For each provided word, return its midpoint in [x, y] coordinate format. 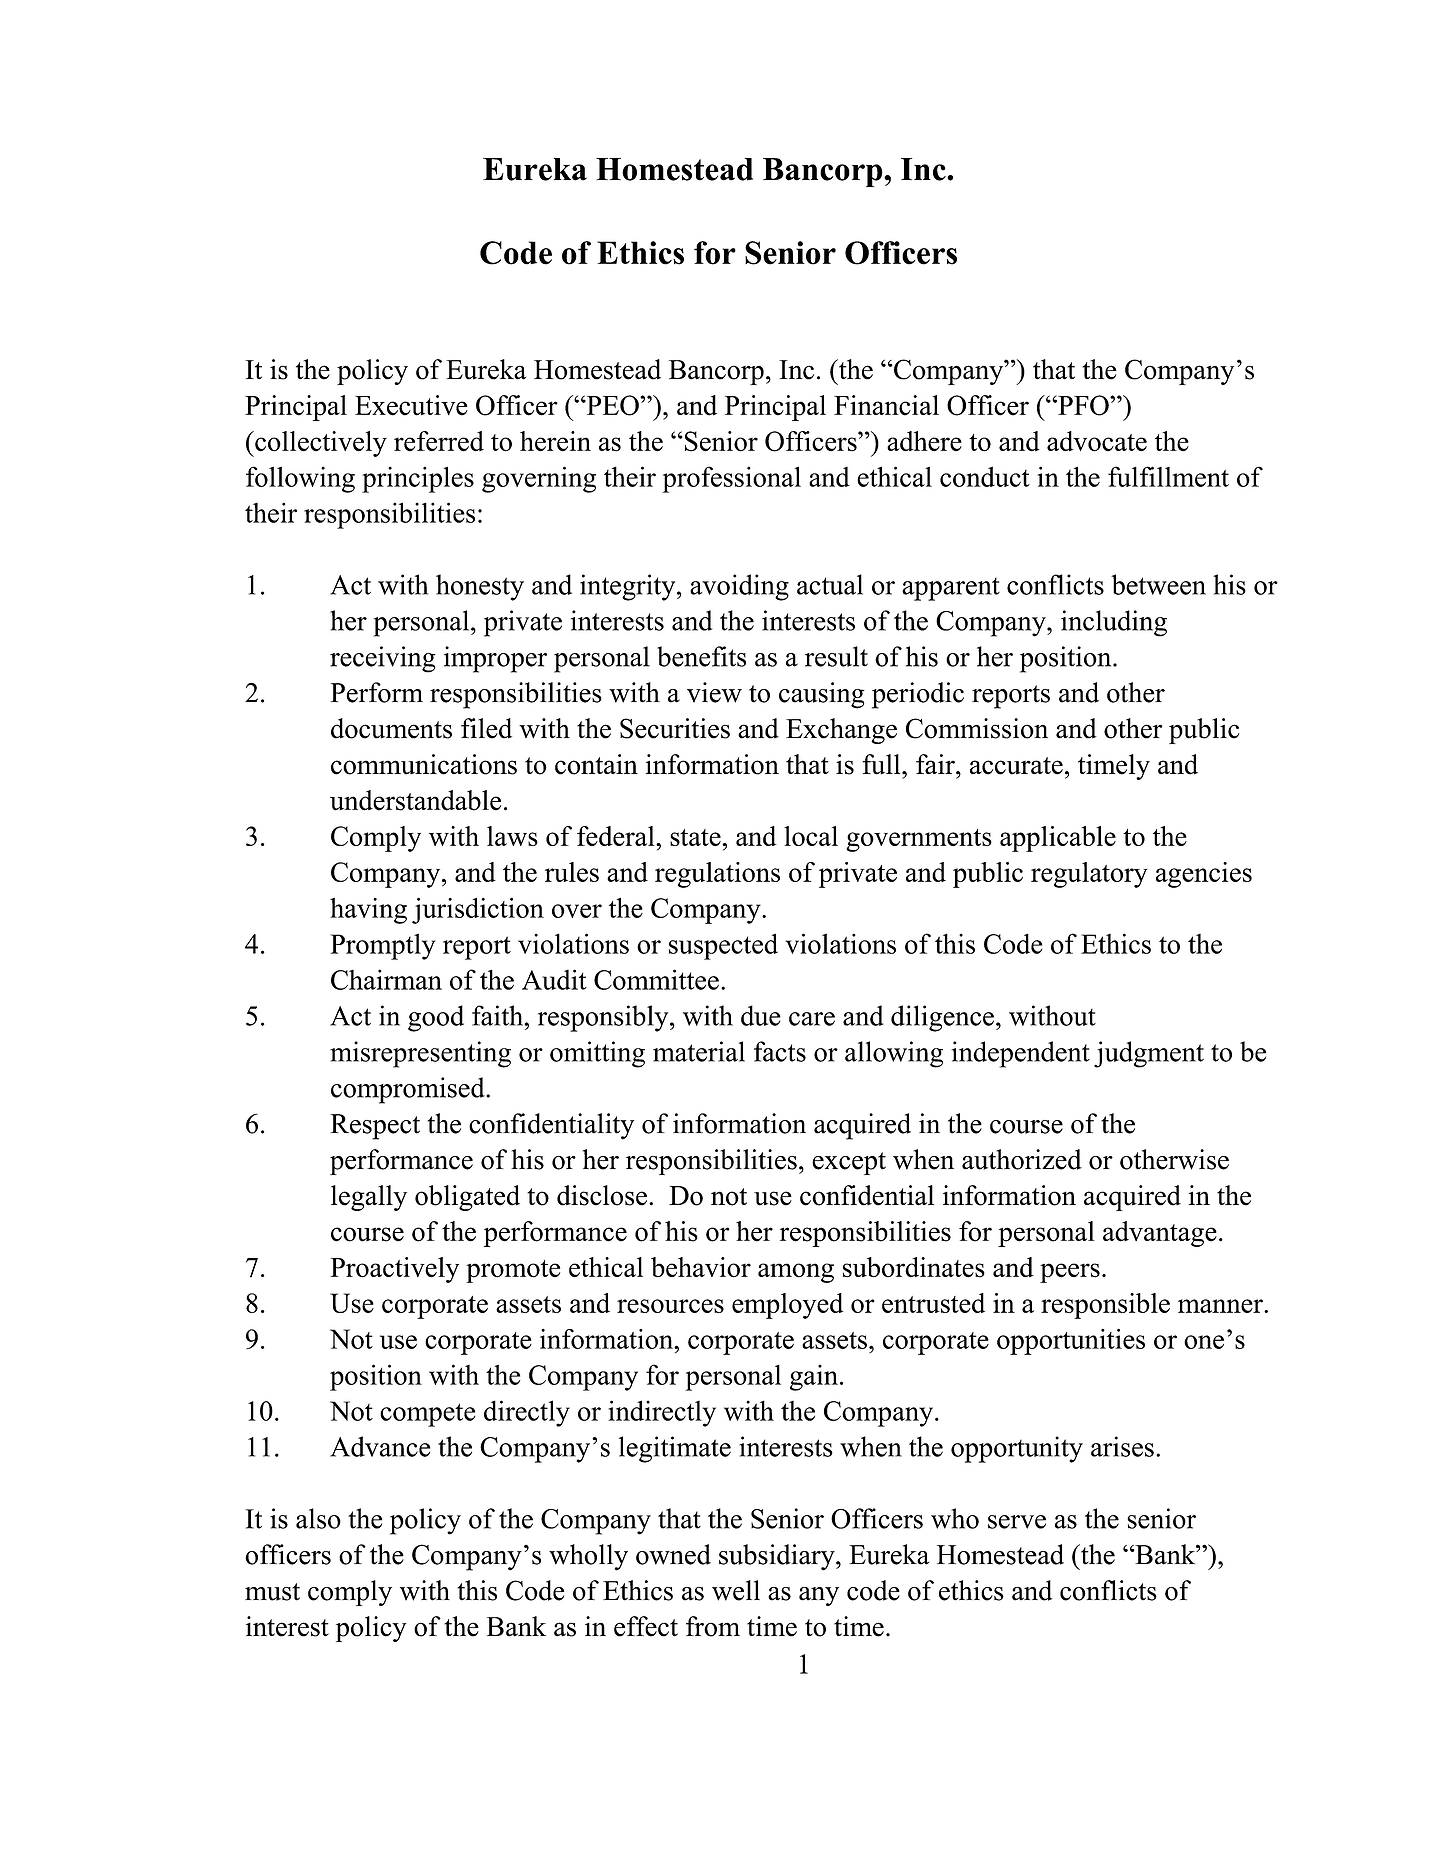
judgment [1149, 1054]
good [436, 1018]
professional [731, 479]
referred [439, 441]
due [761, 1015]
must [272, 1592]
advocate [1097, 441]
